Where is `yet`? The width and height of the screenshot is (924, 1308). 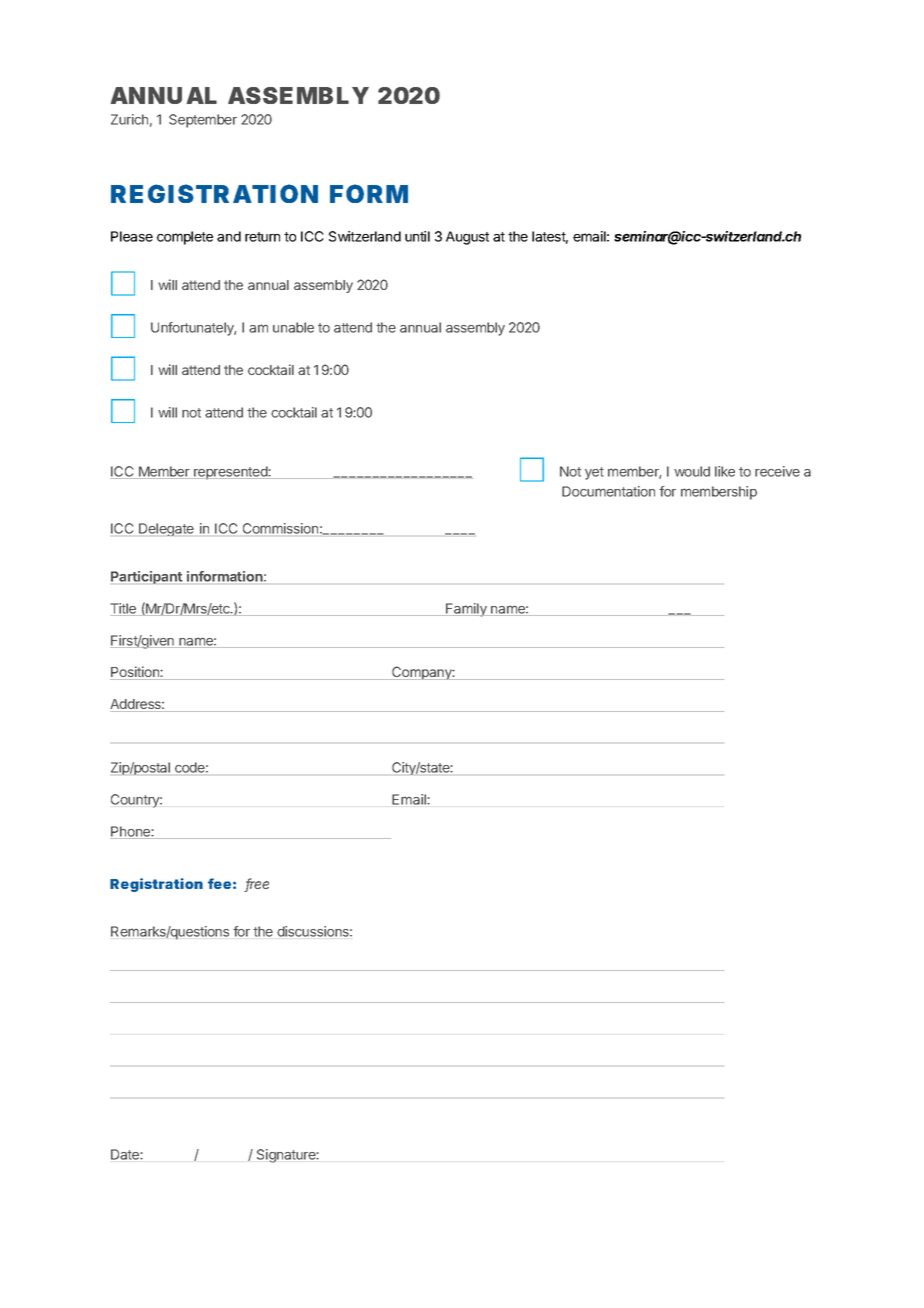
yet is located at coordinates (594, 473).
